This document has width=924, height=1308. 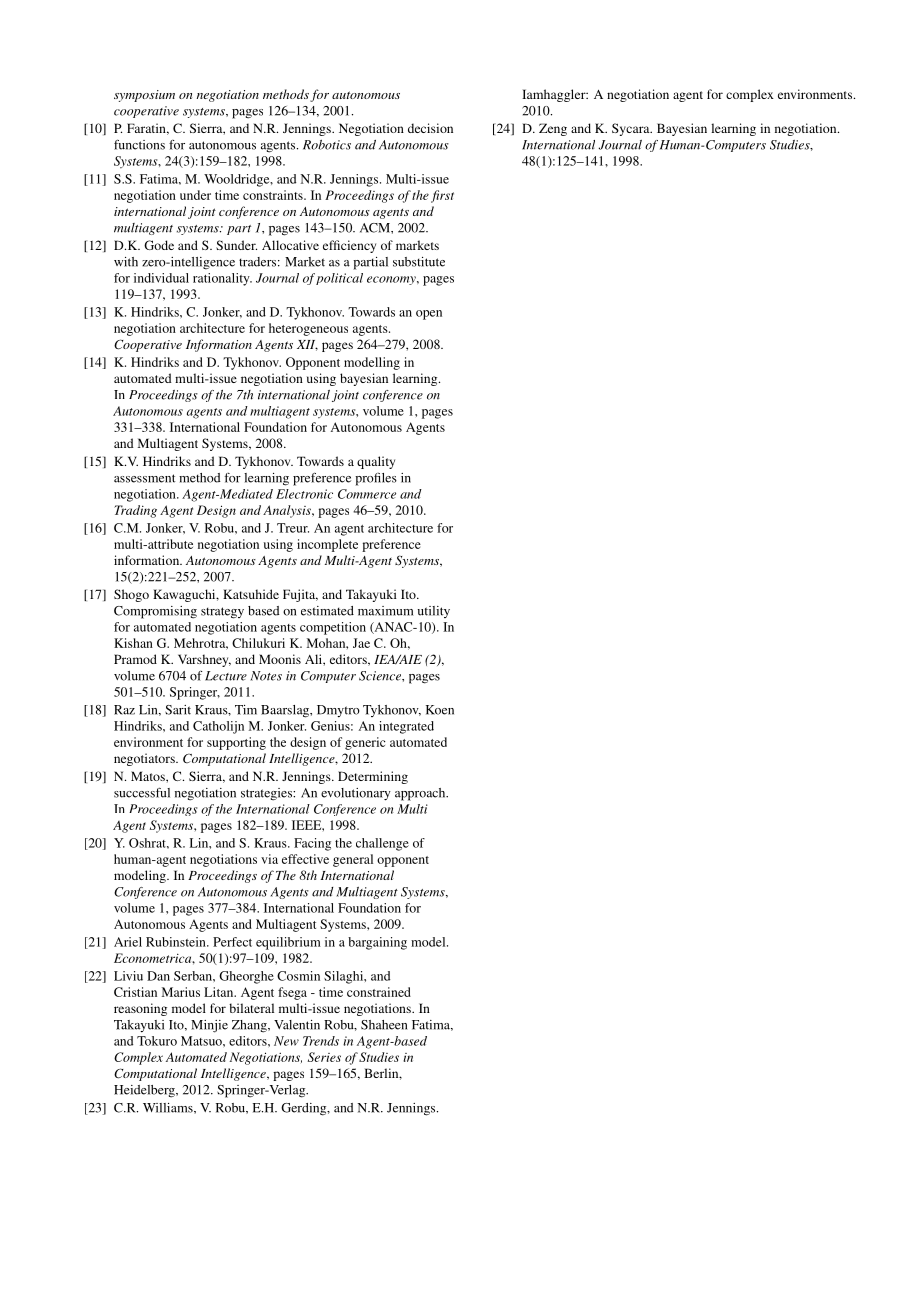 What do you see at coordinates (145, 759) in the document?
I see `negotiators` at bounding box center [145, 759].
